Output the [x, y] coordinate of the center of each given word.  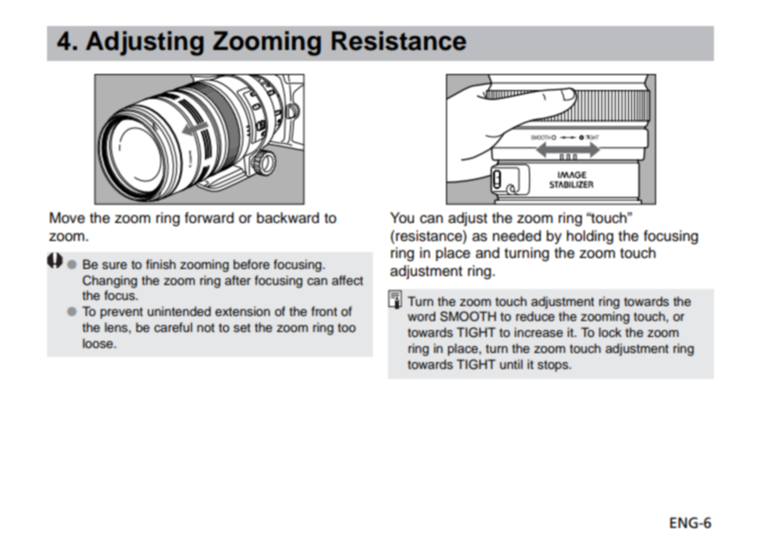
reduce [535, 316]
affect [347, 280]
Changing [110, 281]
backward [288, 218]
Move [67, 218]
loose [99, 343]
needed [517, 236]
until [511, 364]
